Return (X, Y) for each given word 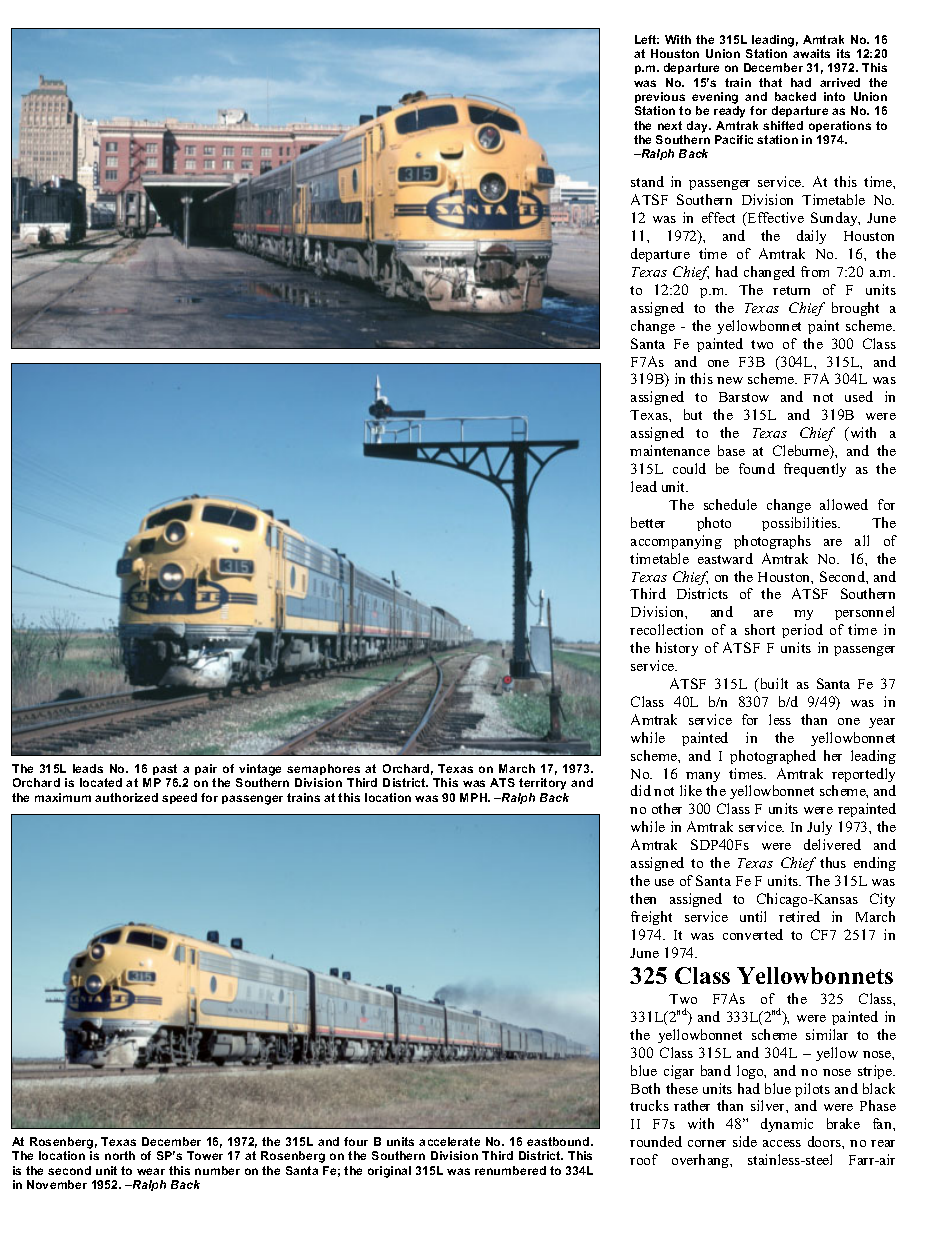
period (802, 631)
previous (660, 99)
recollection (666, 629)
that (770, 82)
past (165, 771)
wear (151, 1171)
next (670, 125)
